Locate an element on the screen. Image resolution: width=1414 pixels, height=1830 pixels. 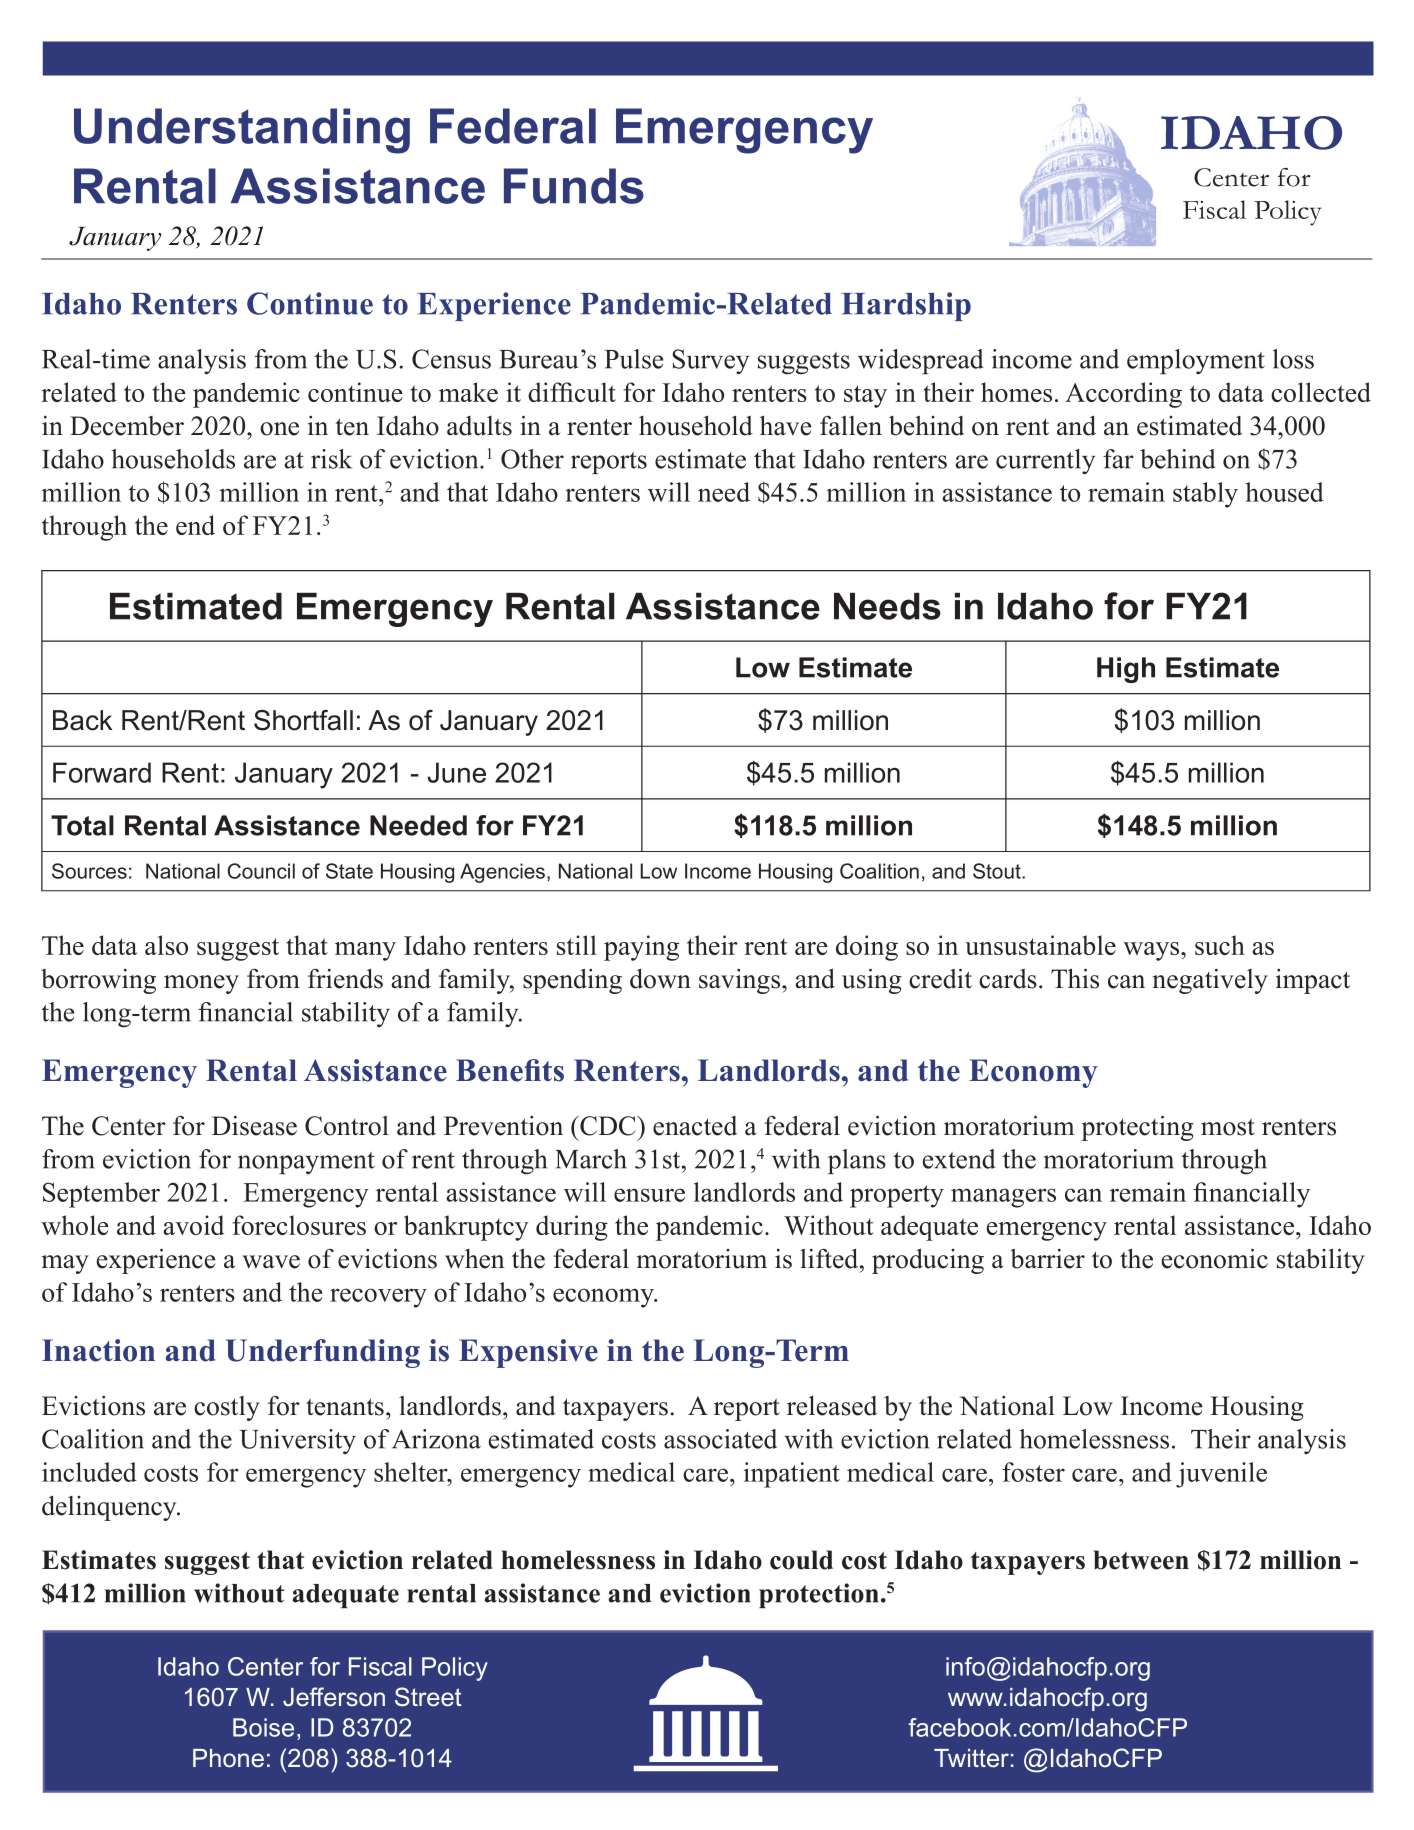
also is located at coordinates (166, 945).
